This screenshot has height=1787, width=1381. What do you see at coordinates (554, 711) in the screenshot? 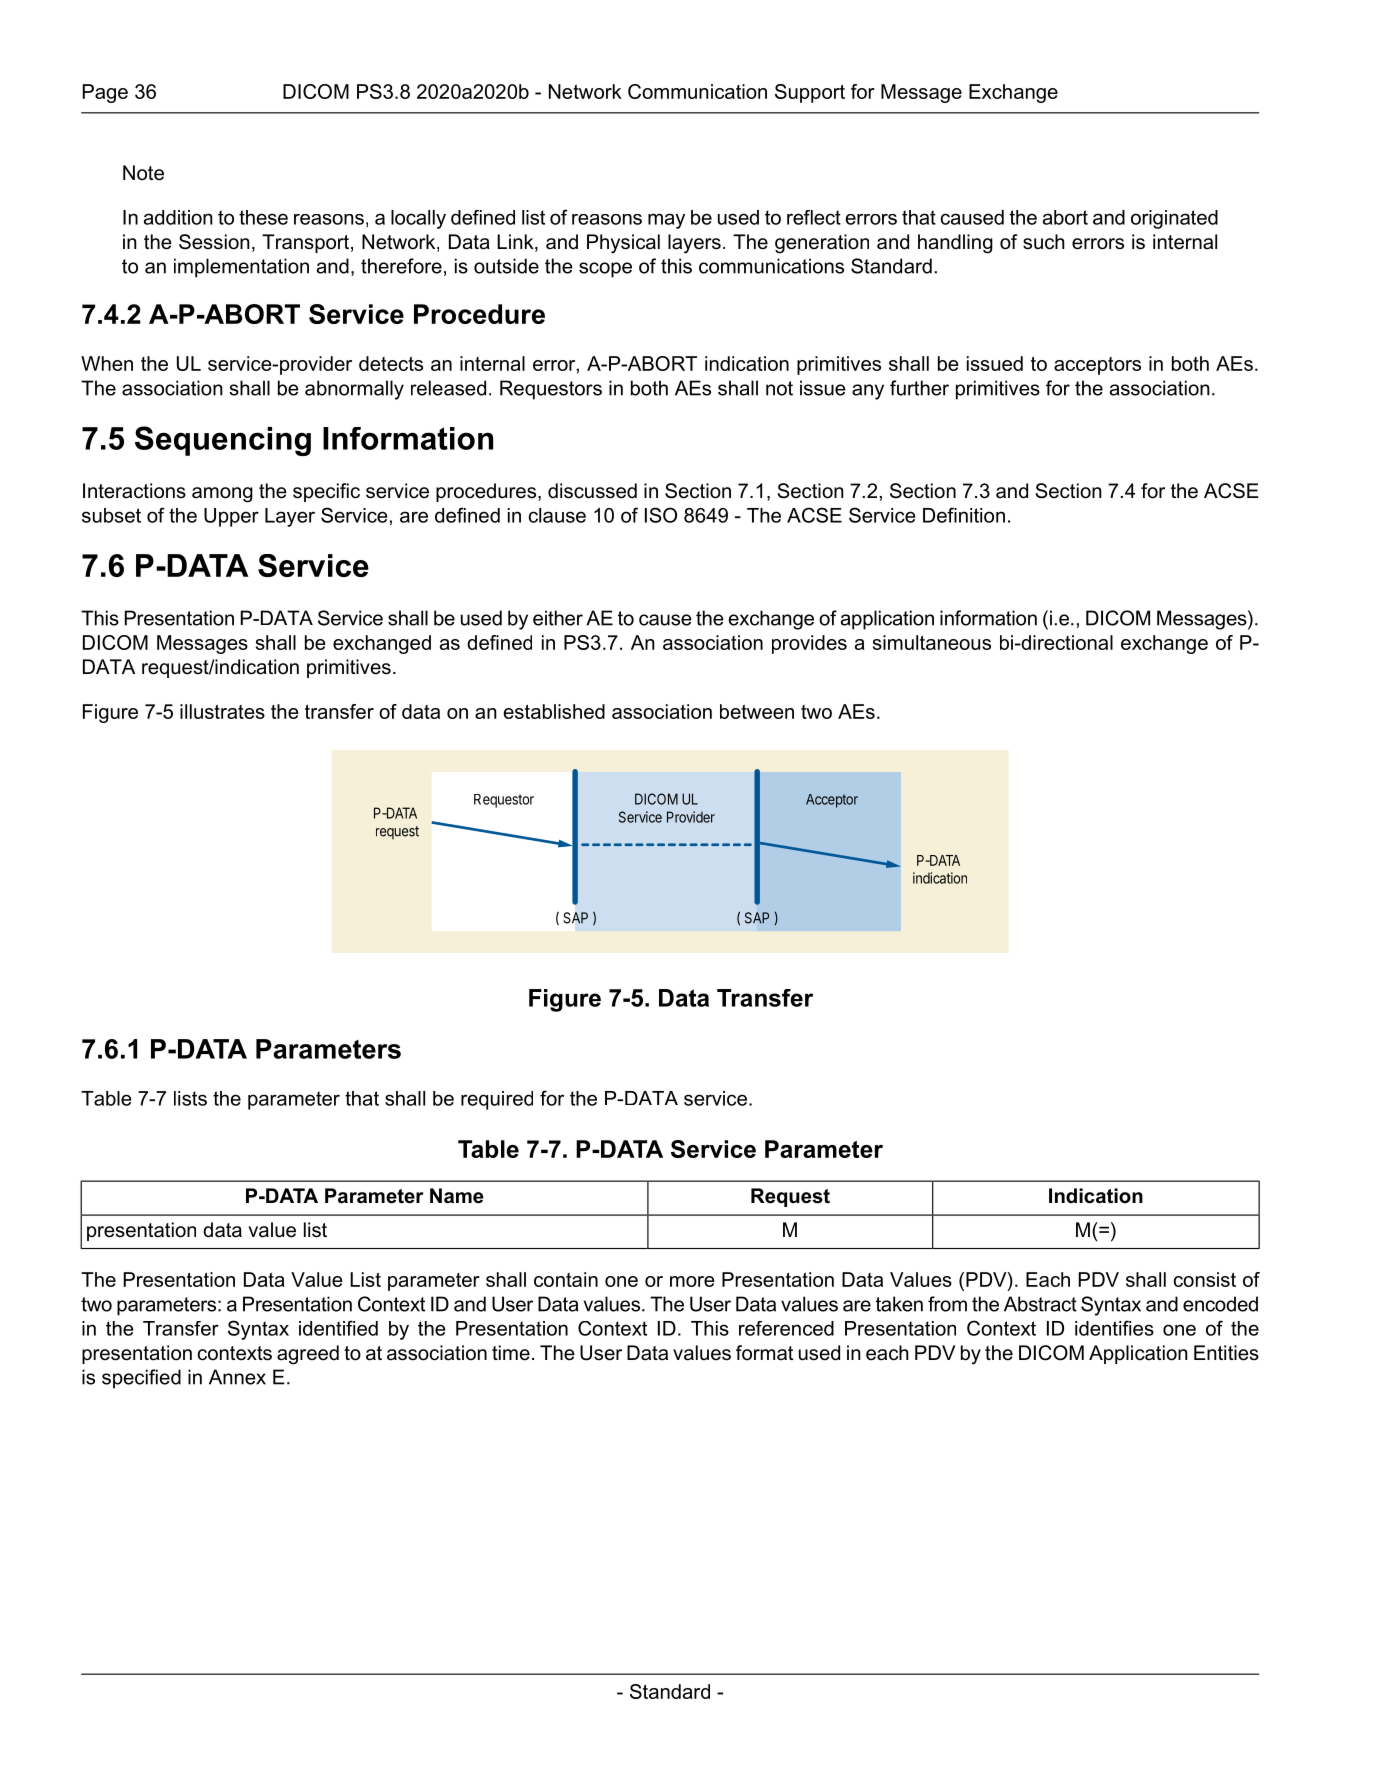
I see `established` at bounding box center [554, 711].
